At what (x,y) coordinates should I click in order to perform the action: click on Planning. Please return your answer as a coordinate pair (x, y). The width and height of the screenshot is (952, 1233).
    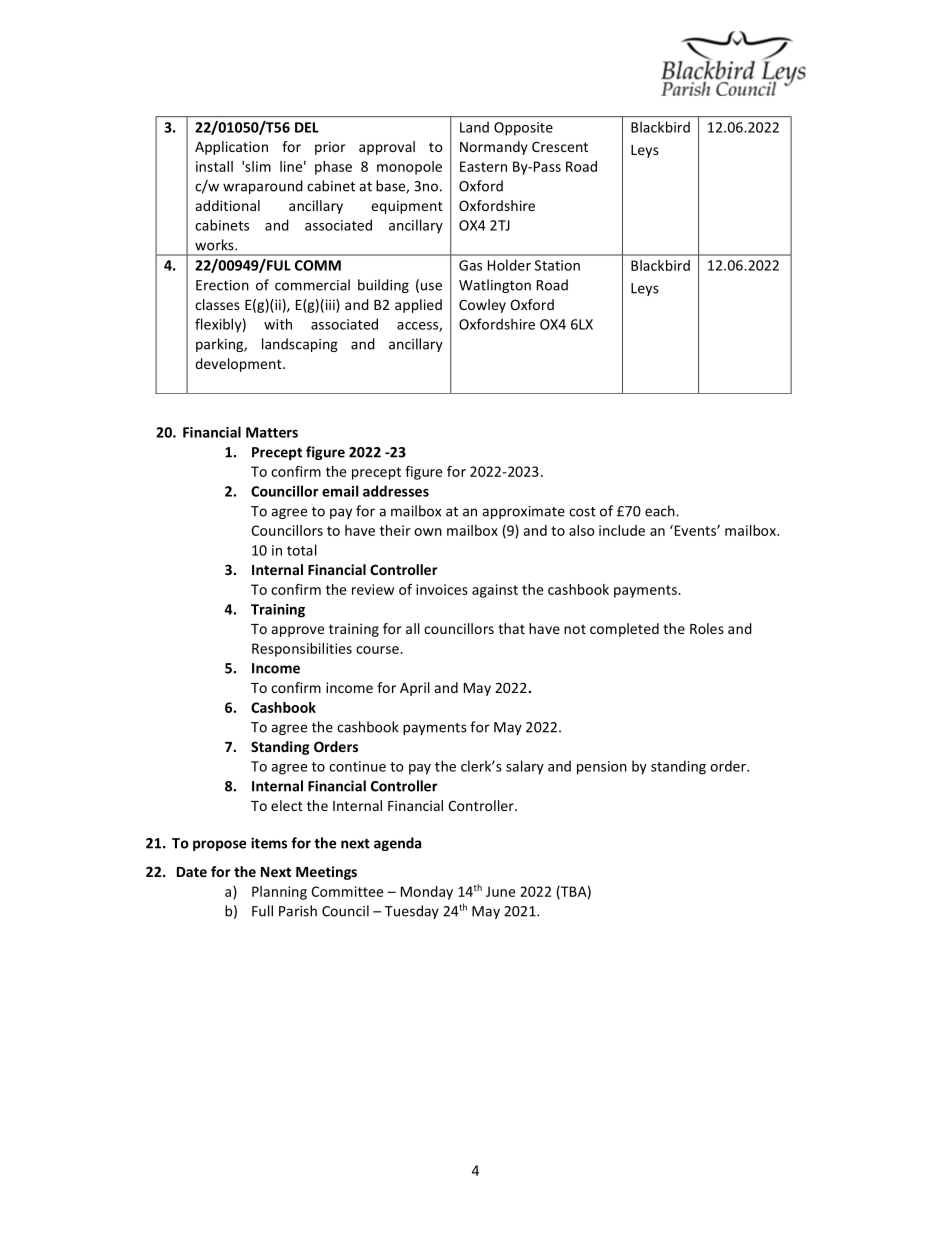
    Looking at the image, I should click on (279, 893).
